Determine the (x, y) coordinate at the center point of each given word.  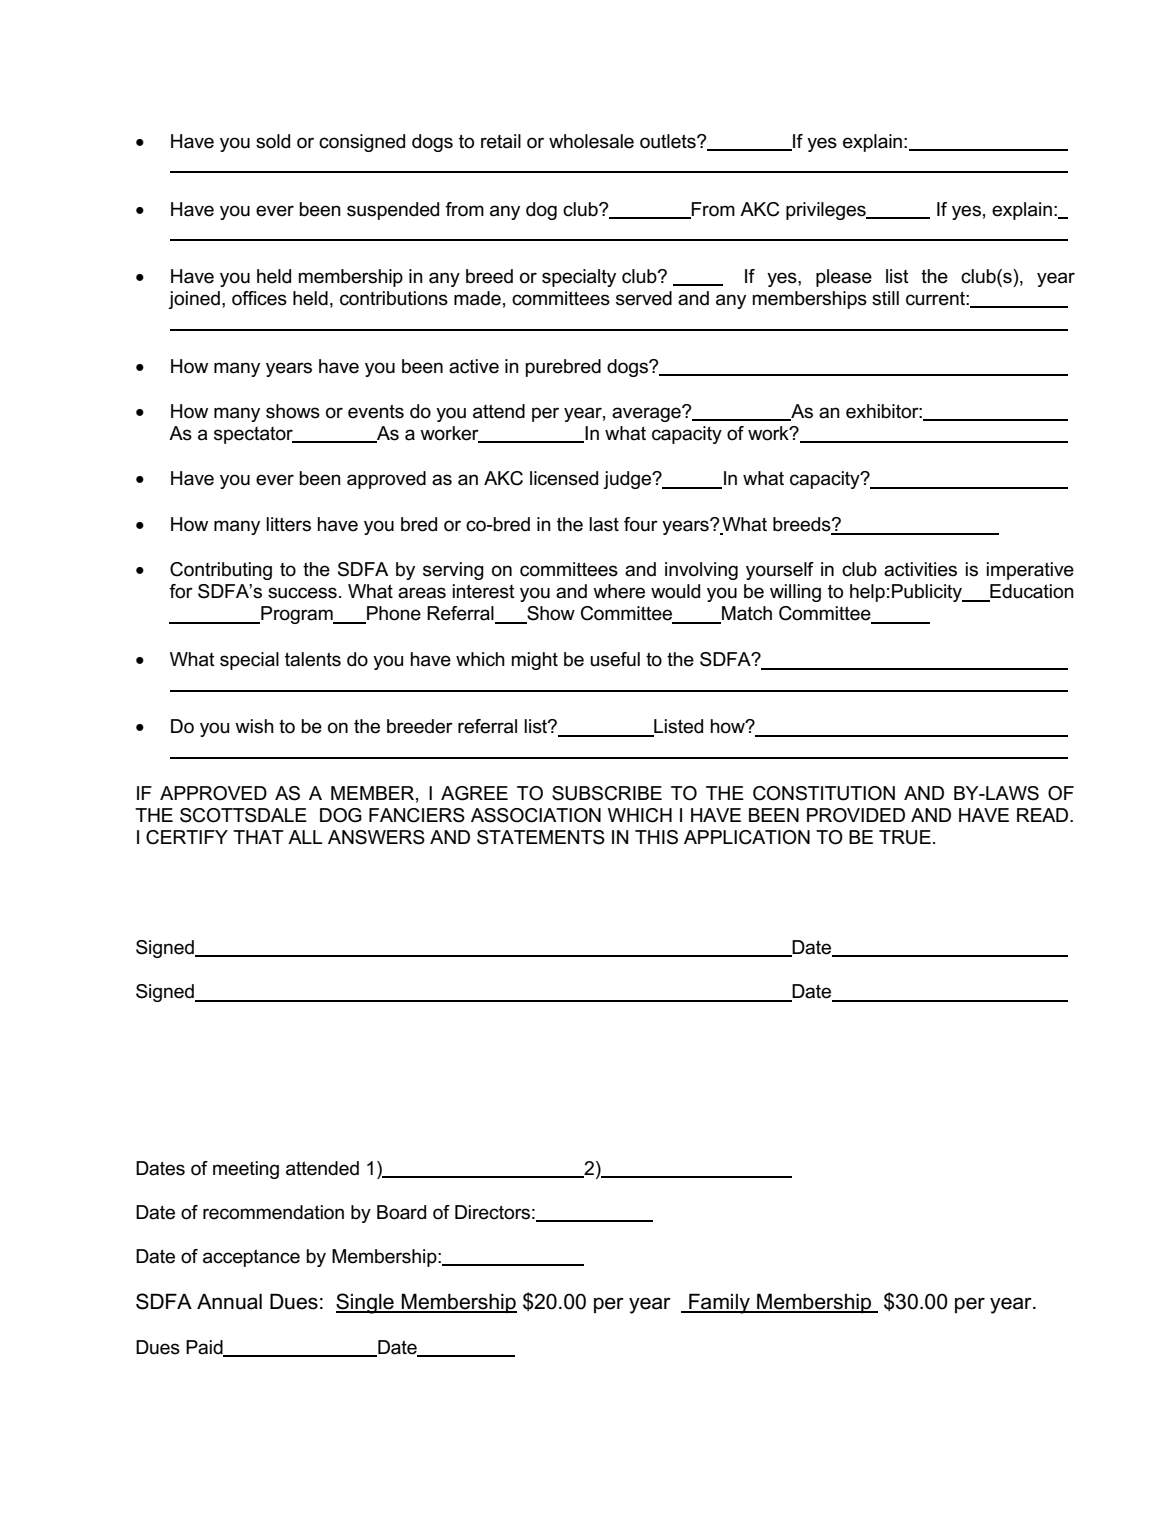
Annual (229, 1301)
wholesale (591, 141)
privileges (827, 211)
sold (273, 141)
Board (401, 1212)
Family (719, 1303)
